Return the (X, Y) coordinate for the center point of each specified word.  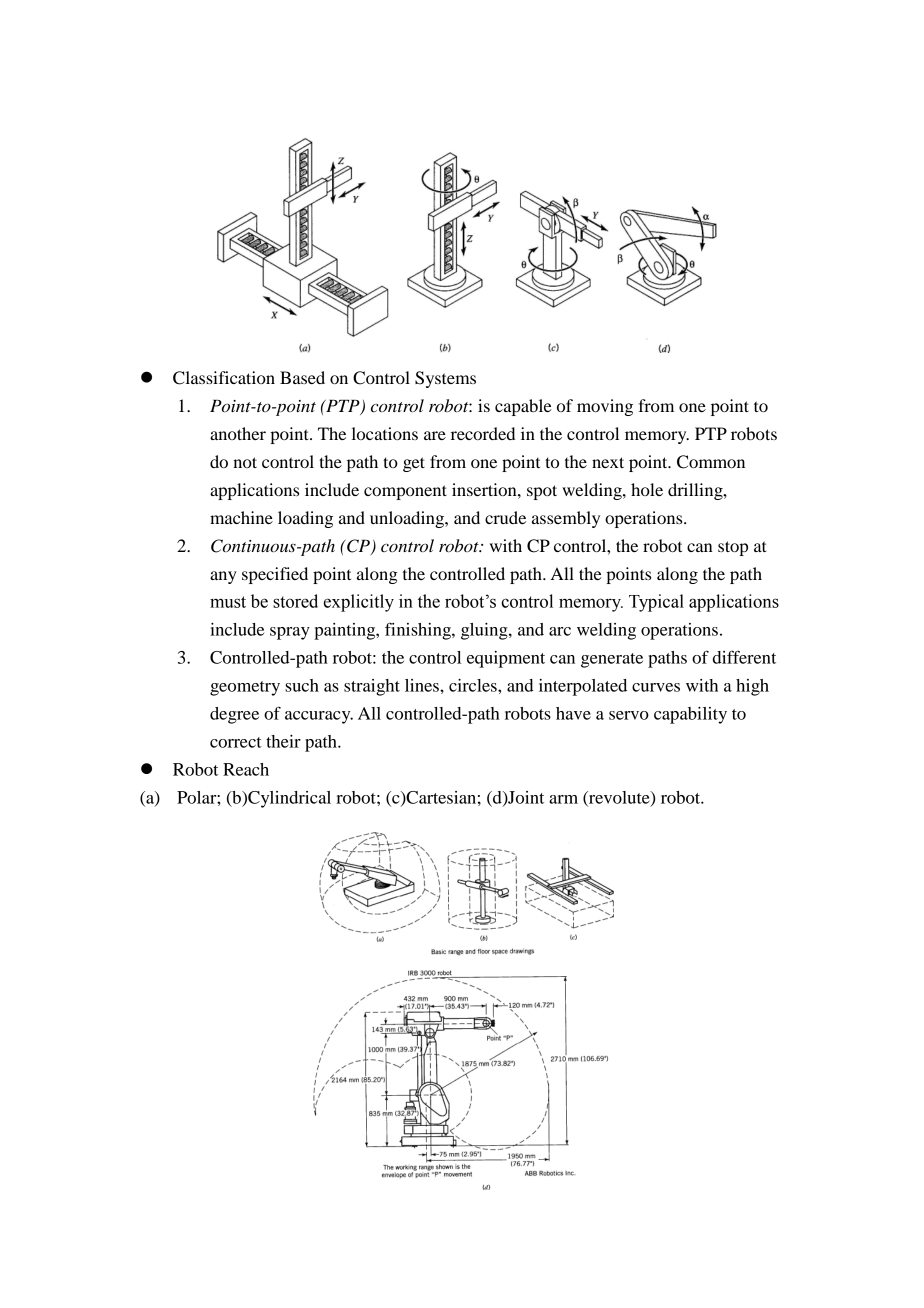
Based (302, 377)
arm (563, 799)
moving (605, 407)
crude (505, 517)
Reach (246, 769)
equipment (506, 659)
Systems (445, 379)
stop (733, 548)
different (744, 657)
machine (241, 517)
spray (290, 633)
